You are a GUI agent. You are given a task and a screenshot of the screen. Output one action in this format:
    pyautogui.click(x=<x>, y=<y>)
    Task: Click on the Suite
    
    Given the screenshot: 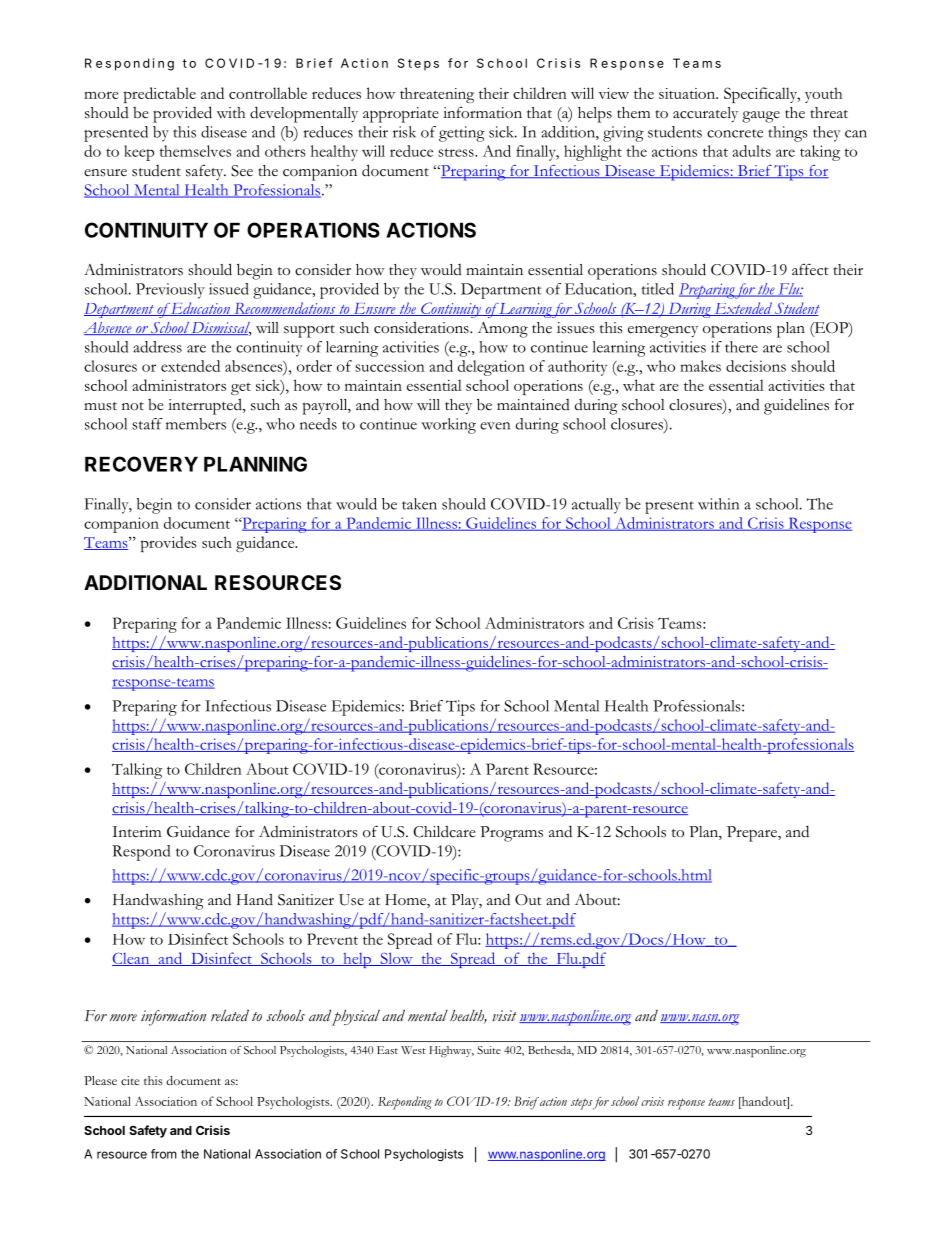 What is the action you would take?
    pyautogui.click(x=489, y=1050)
